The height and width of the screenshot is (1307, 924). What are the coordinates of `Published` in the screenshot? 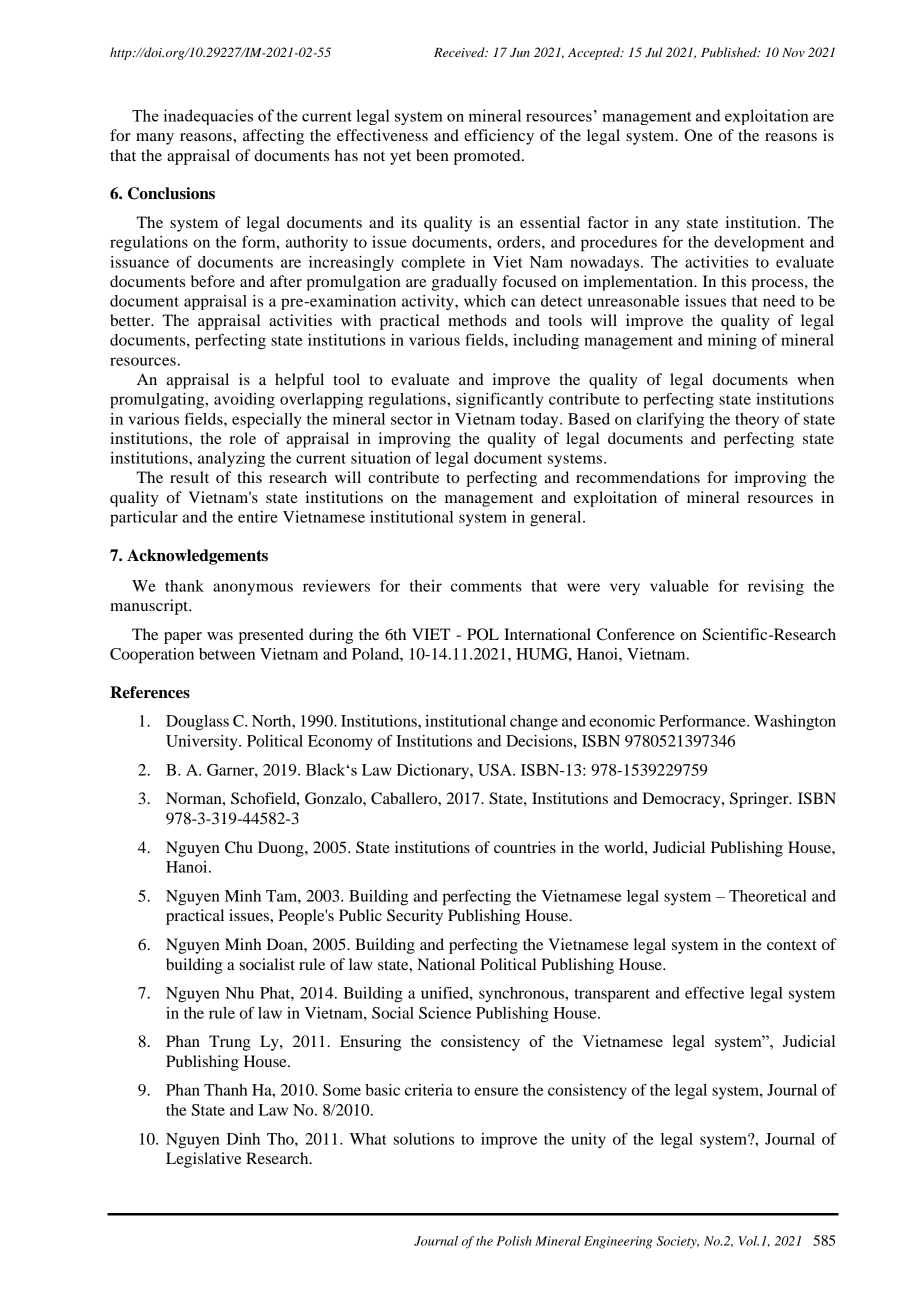 It's located at (730, 52).
